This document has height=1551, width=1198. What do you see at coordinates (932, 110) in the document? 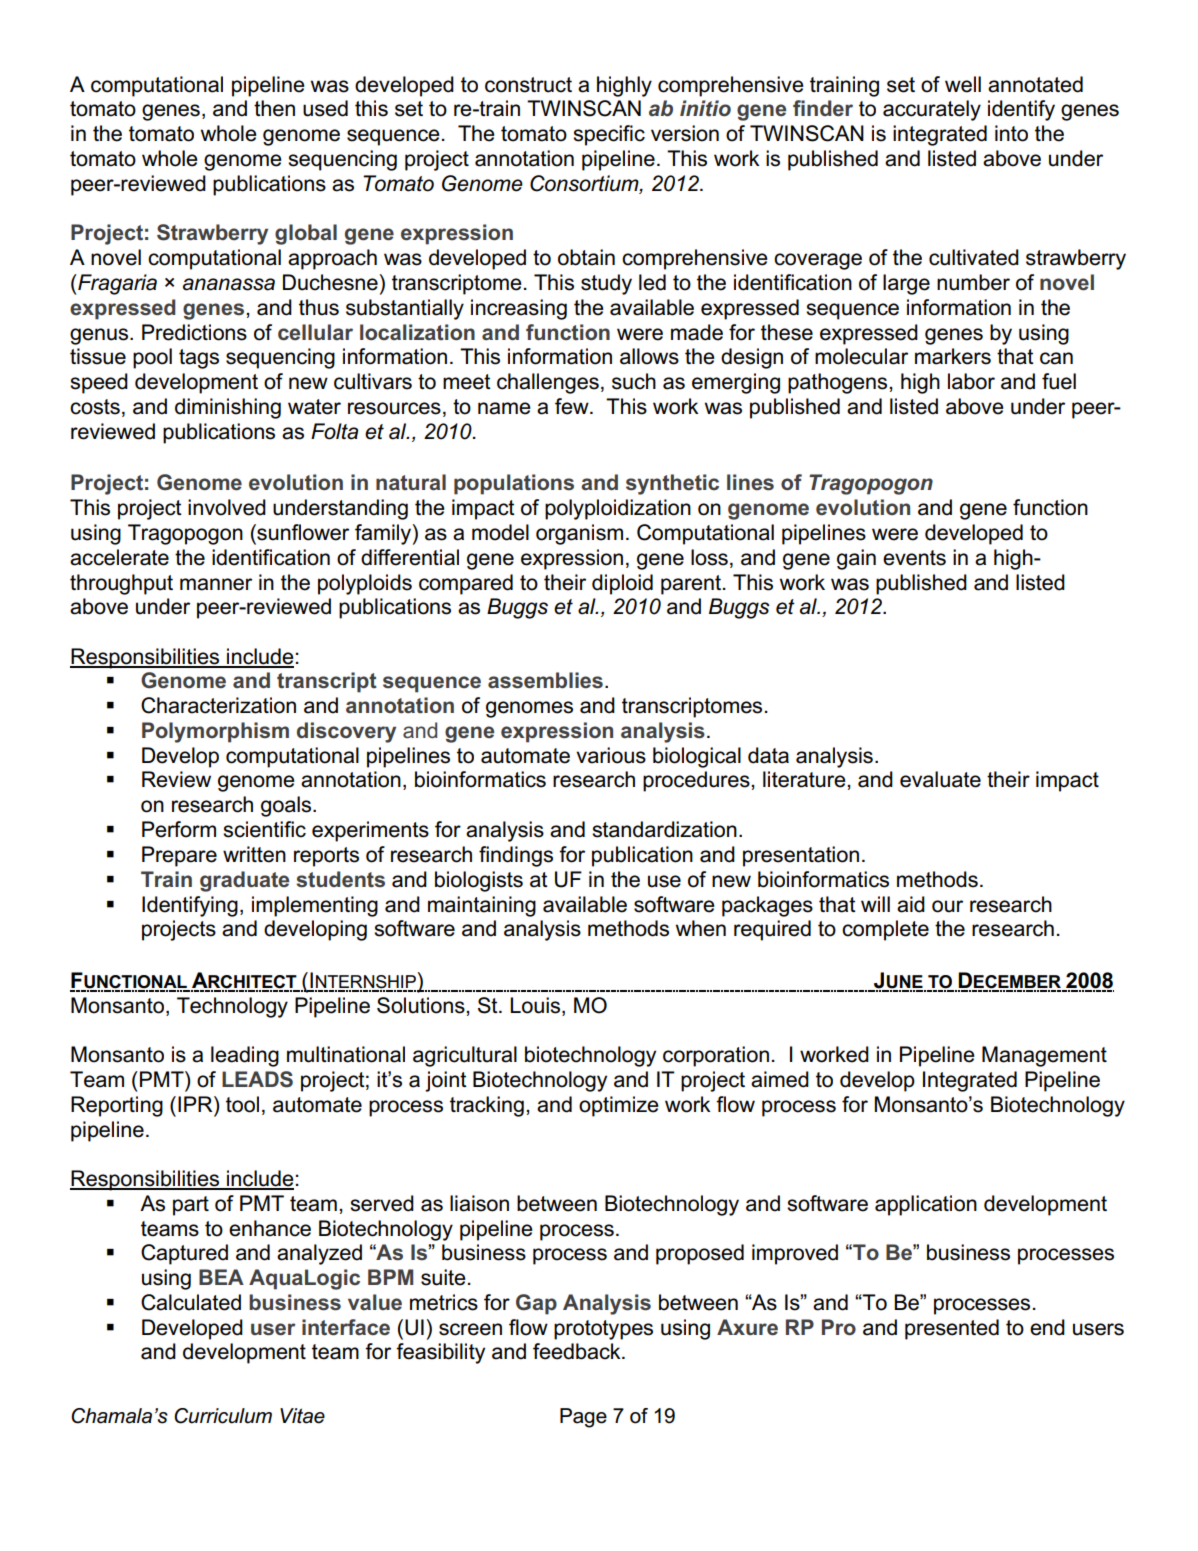
I see `accurately` at bounding box center [932, 110].
